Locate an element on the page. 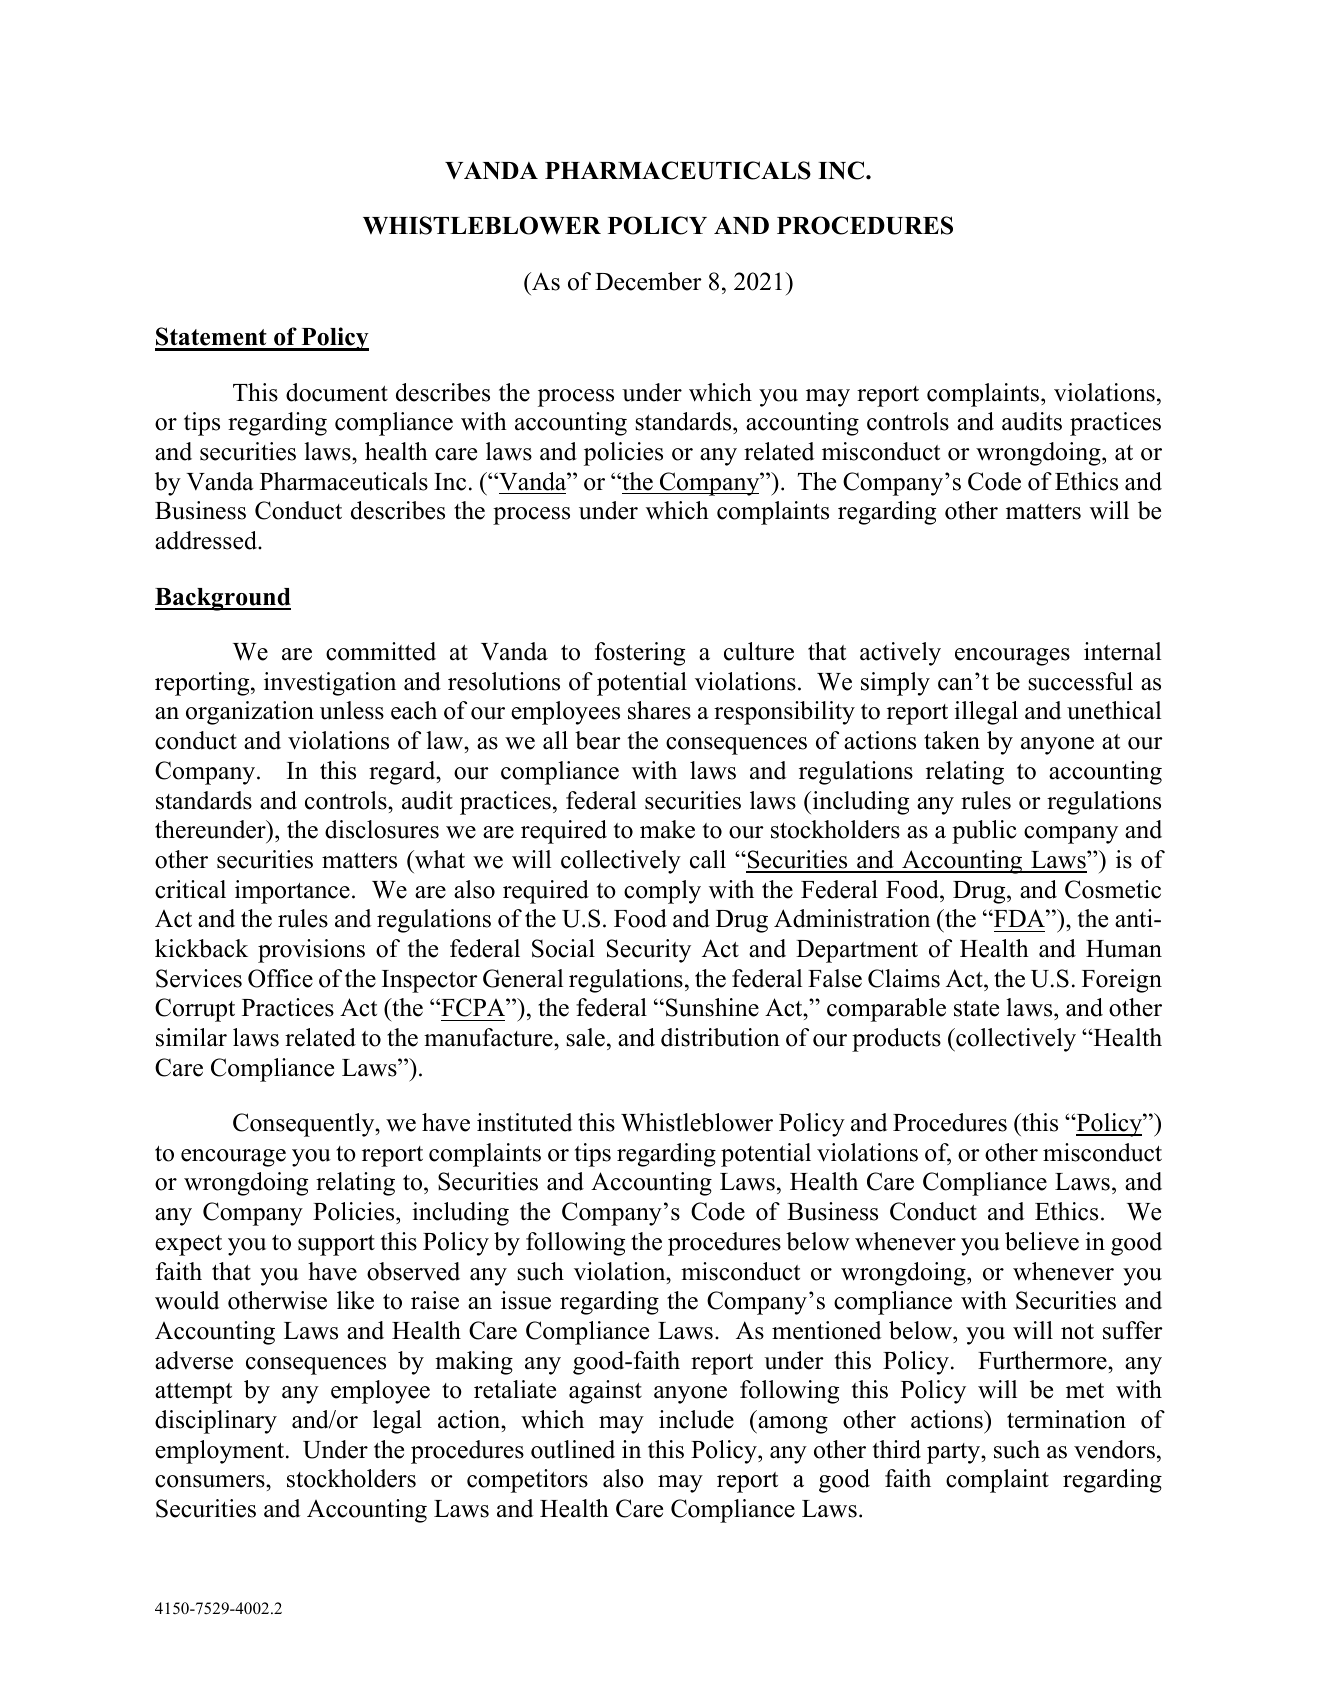  Background is located at coordinates (223, 599).
